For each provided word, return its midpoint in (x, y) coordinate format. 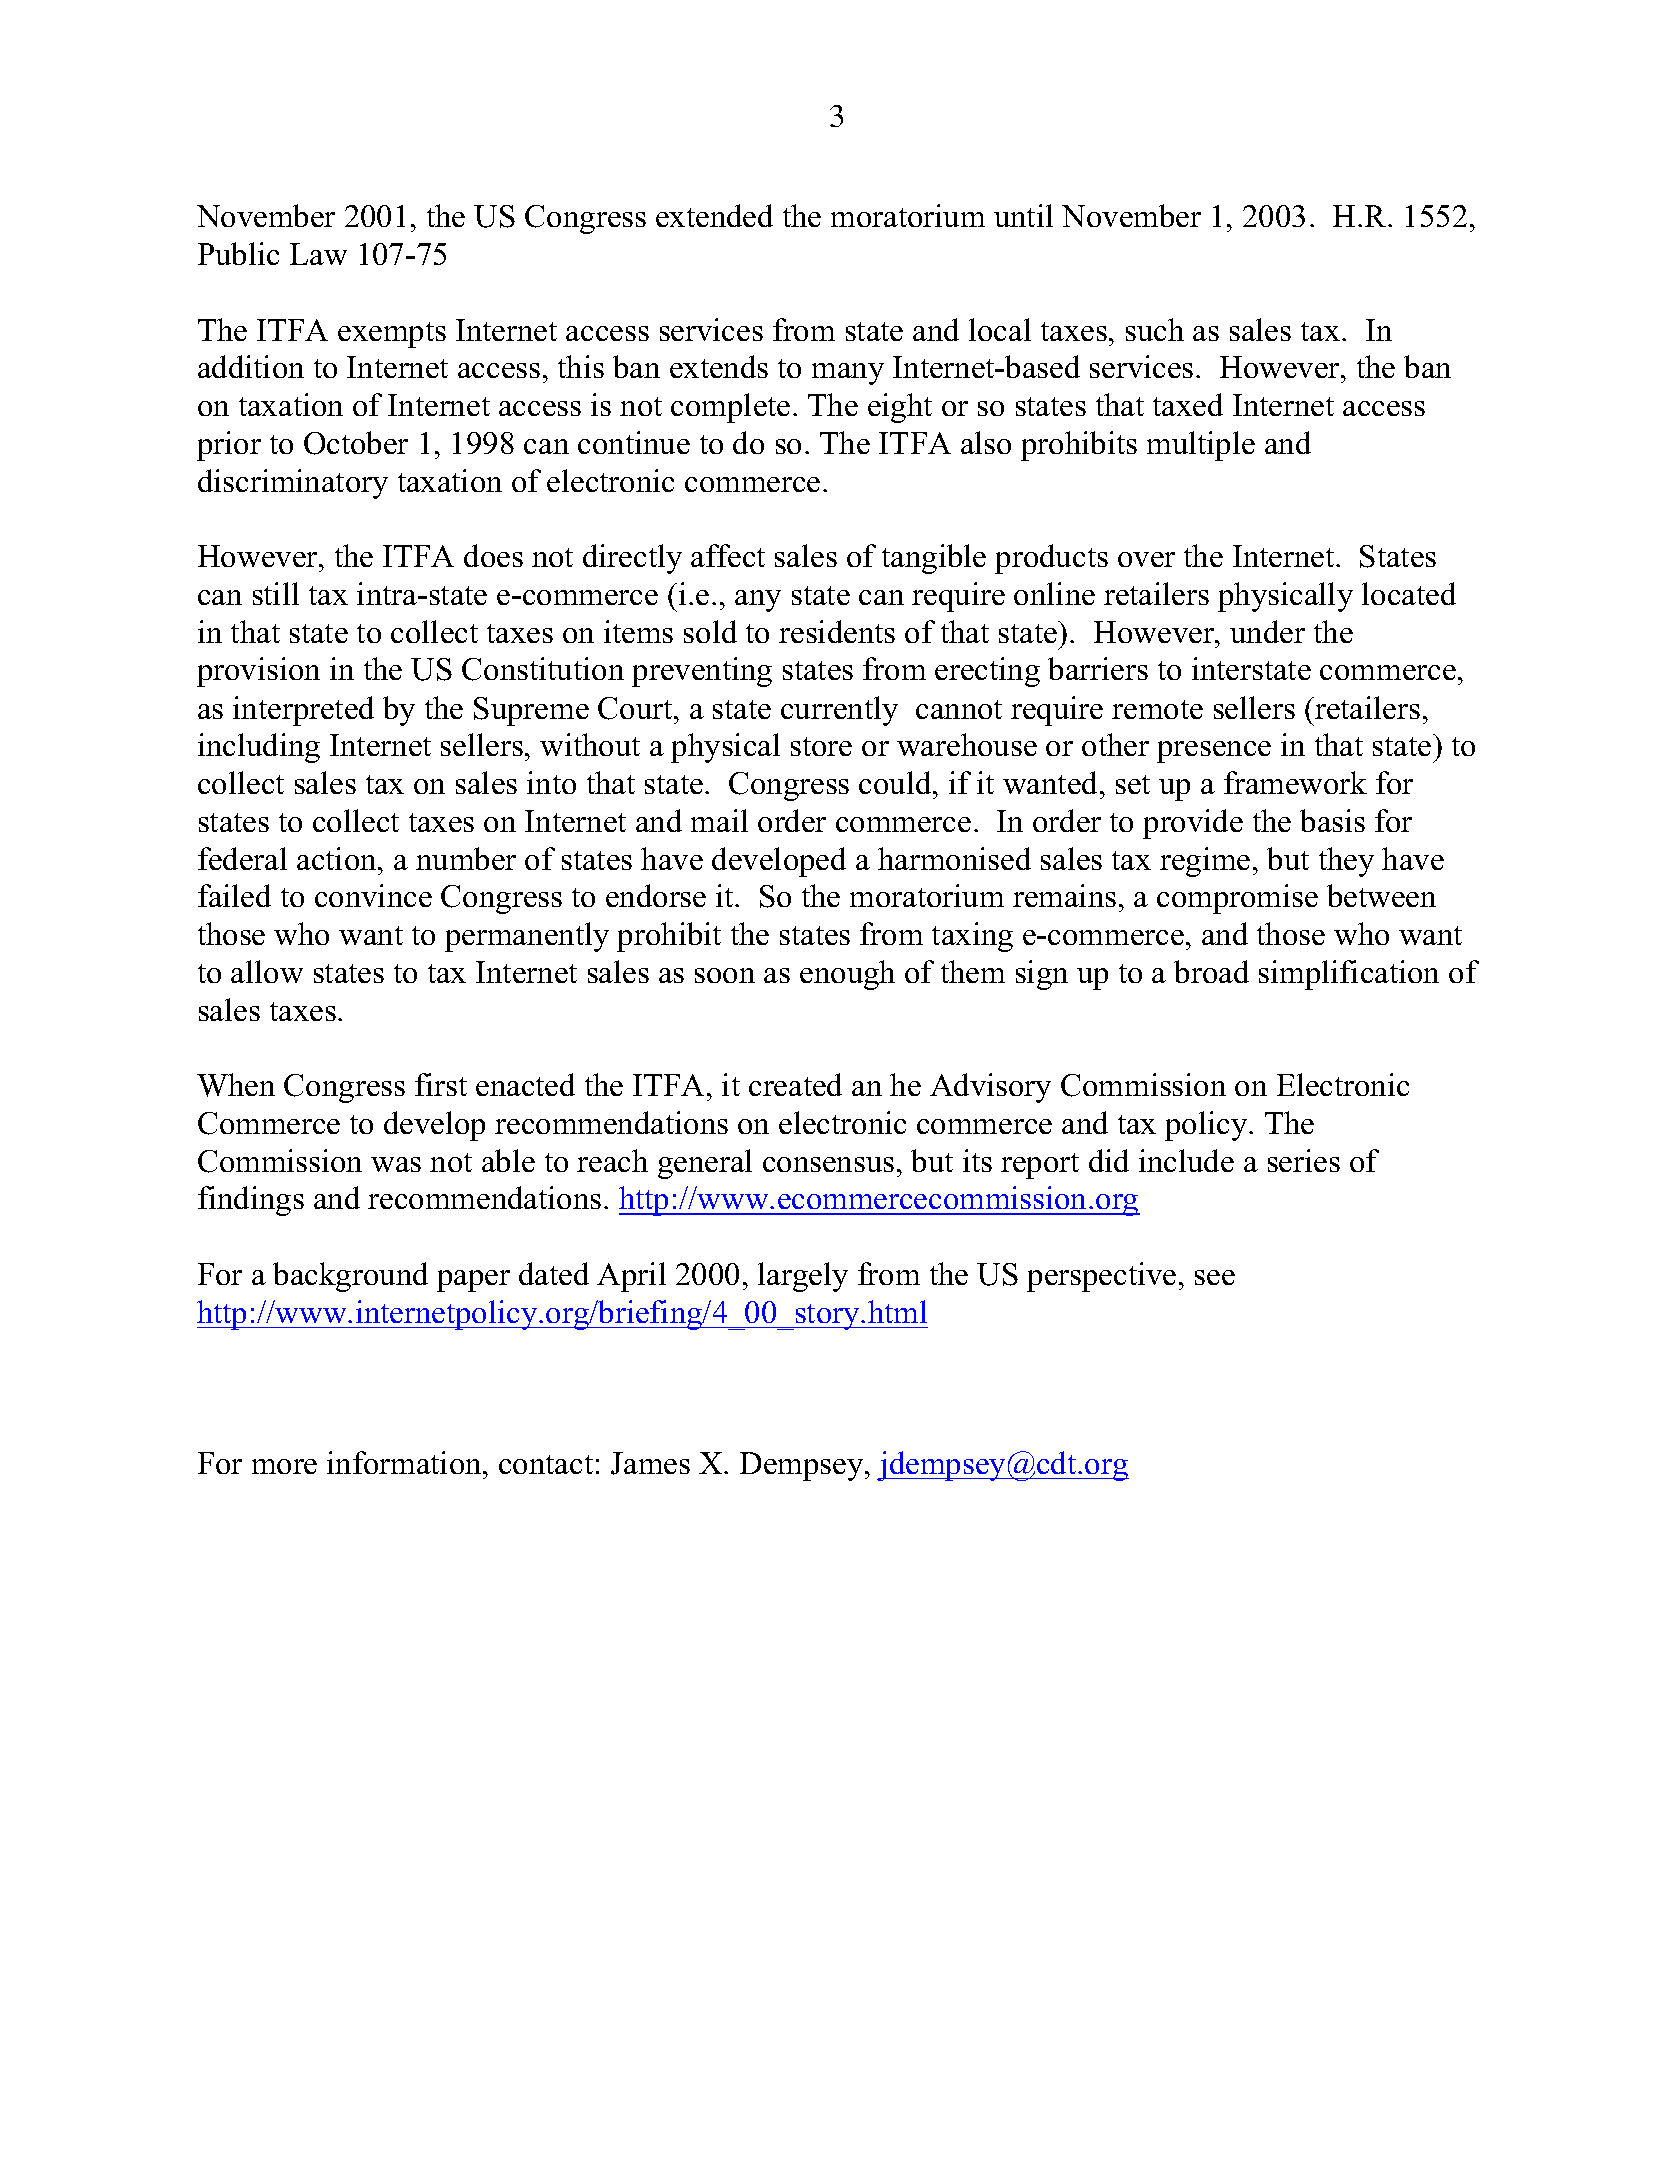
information (405, 1462)
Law (318, 254)
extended (714, 215)
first (441, 1084)
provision (258, 672)
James (650, 1463)
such (1155, 329)
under (1267, 631)
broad (1211, 971)
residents (837, 631)
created (795, 1084)
